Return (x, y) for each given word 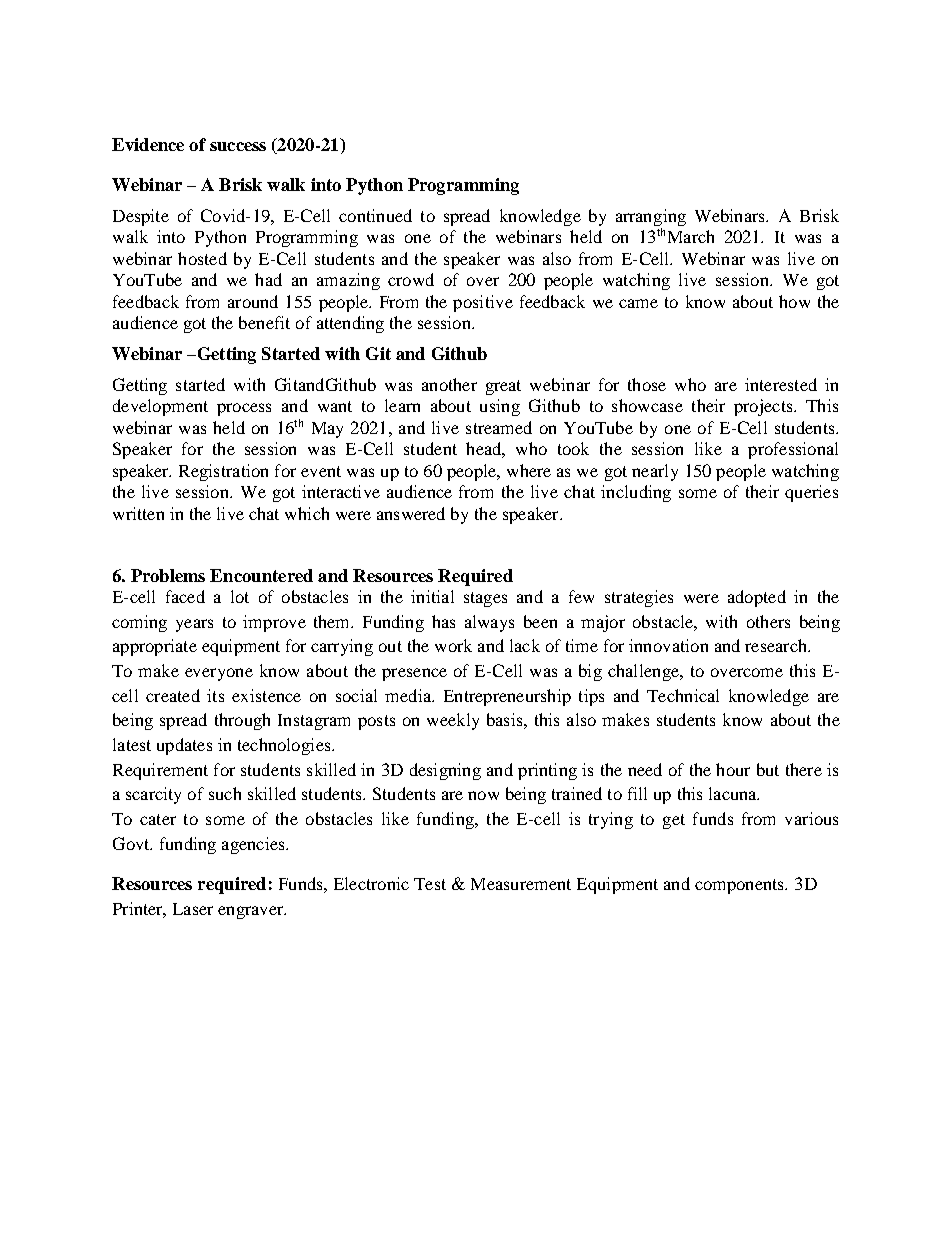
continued (375, 215)
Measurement (521, 884)
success (238, 146)
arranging (651, 217)
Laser (193, 909)
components (741, 886)
